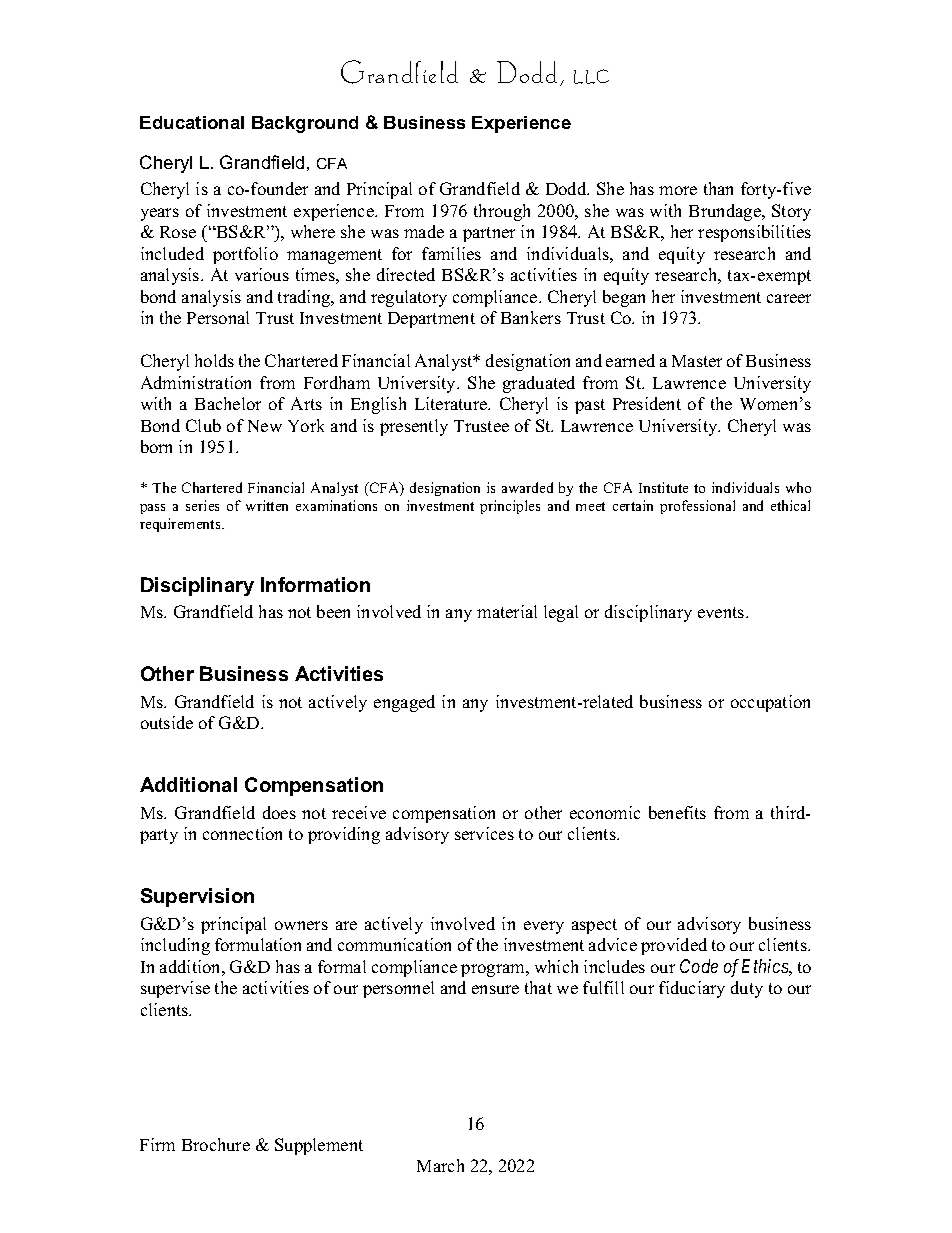 This page has width=952, height=1233. Describe the element at coordinates (718, 188) in the page. I see `than` at that location.
